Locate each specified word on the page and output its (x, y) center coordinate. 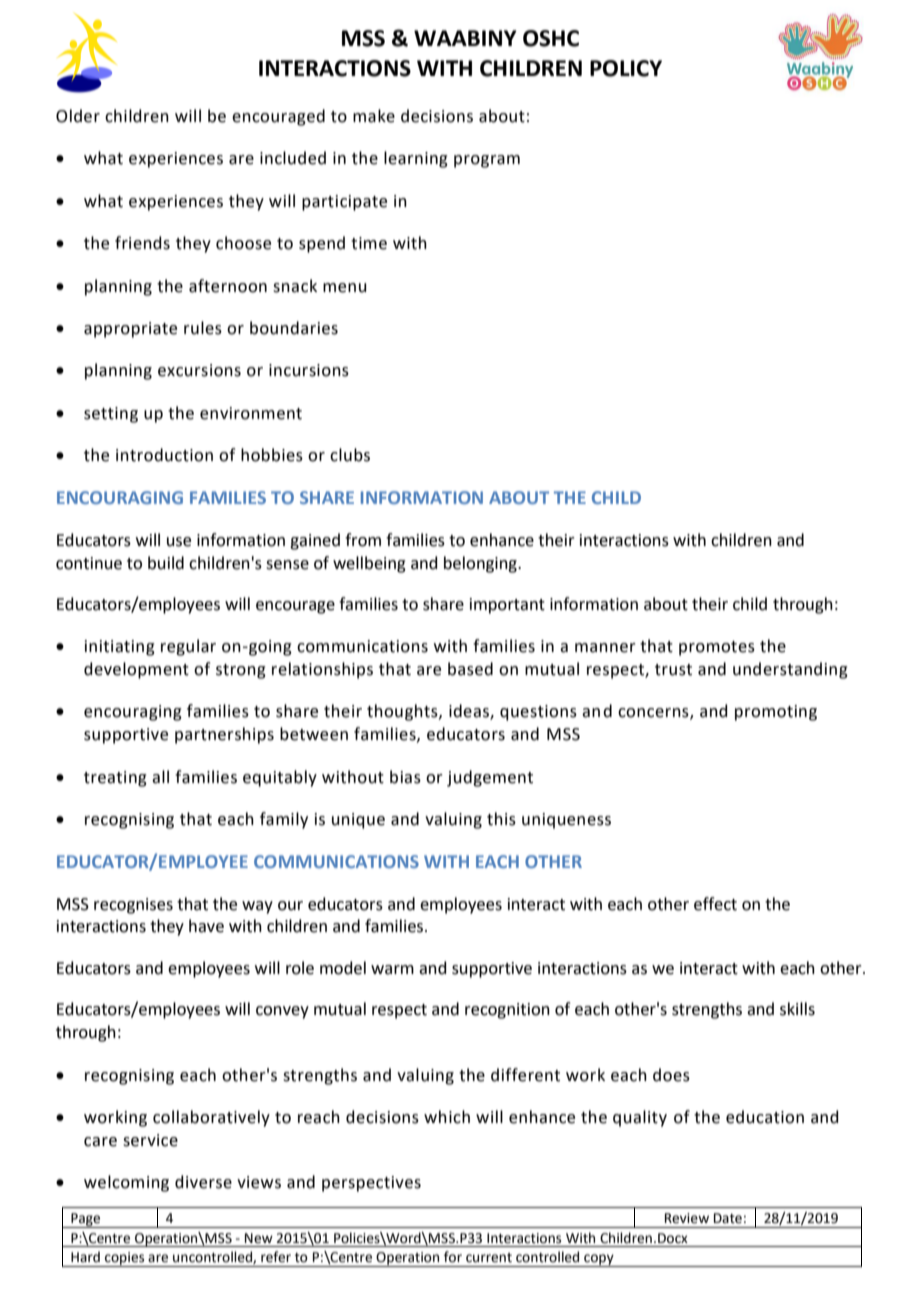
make (374, 116)
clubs (350, 455)
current (489, 1258)
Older (78, 116)
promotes (717, 648)
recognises (133, 906)
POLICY (626, 68)
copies (125, 1259)
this (501, 819)
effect (715, 904)
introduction (164, 455)
